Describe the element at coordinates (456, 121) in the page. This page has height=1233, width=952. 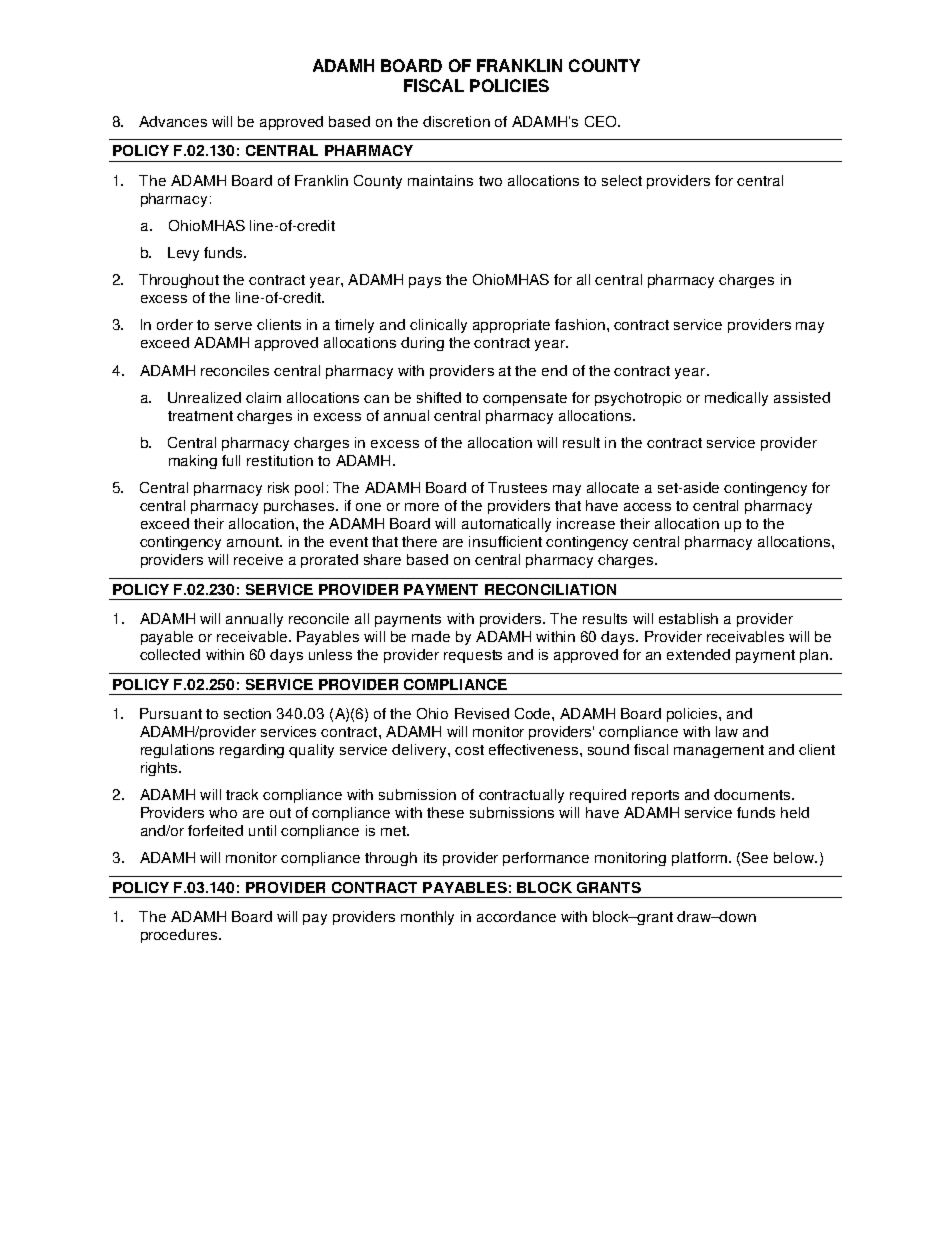
I see `discretion` at that location.
